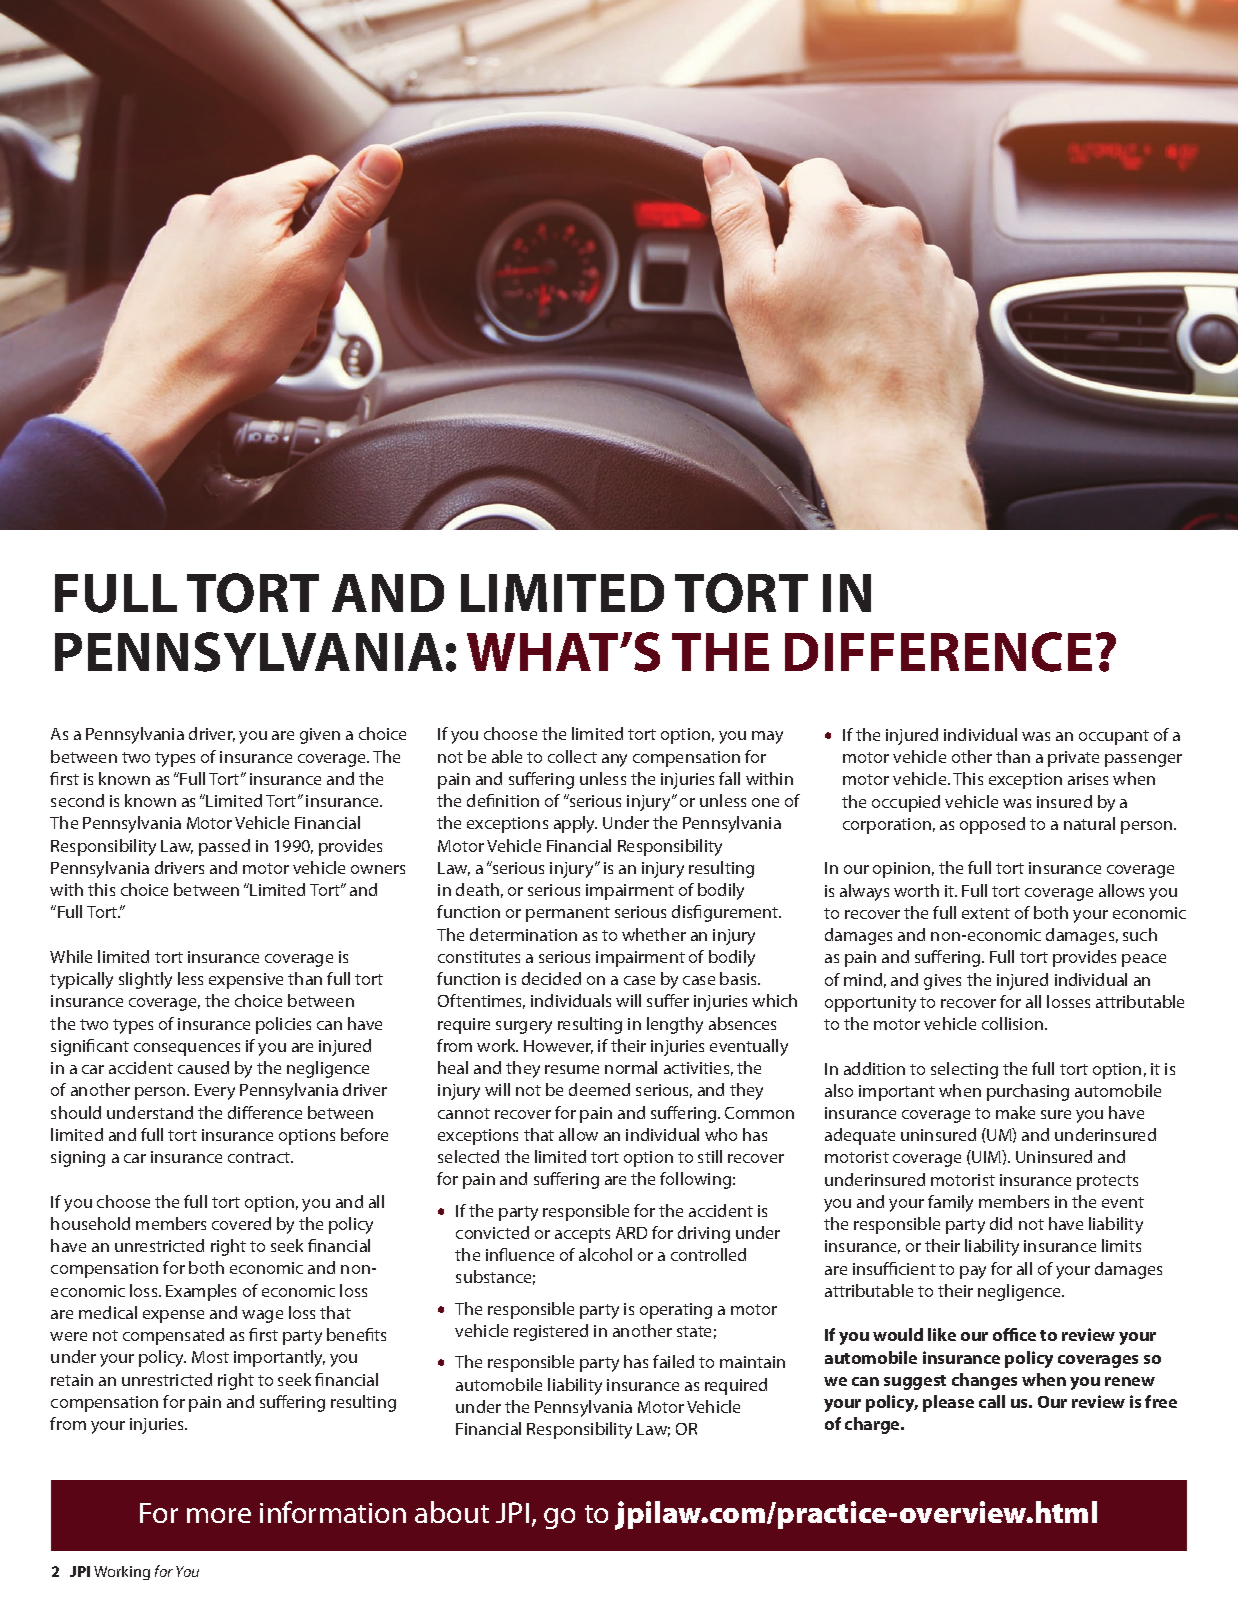 This page has width=1238, height=1602. What do you see at coordinates (599, 1089) in the page?
I see `deemed` at bounding box center [599, 1089].
